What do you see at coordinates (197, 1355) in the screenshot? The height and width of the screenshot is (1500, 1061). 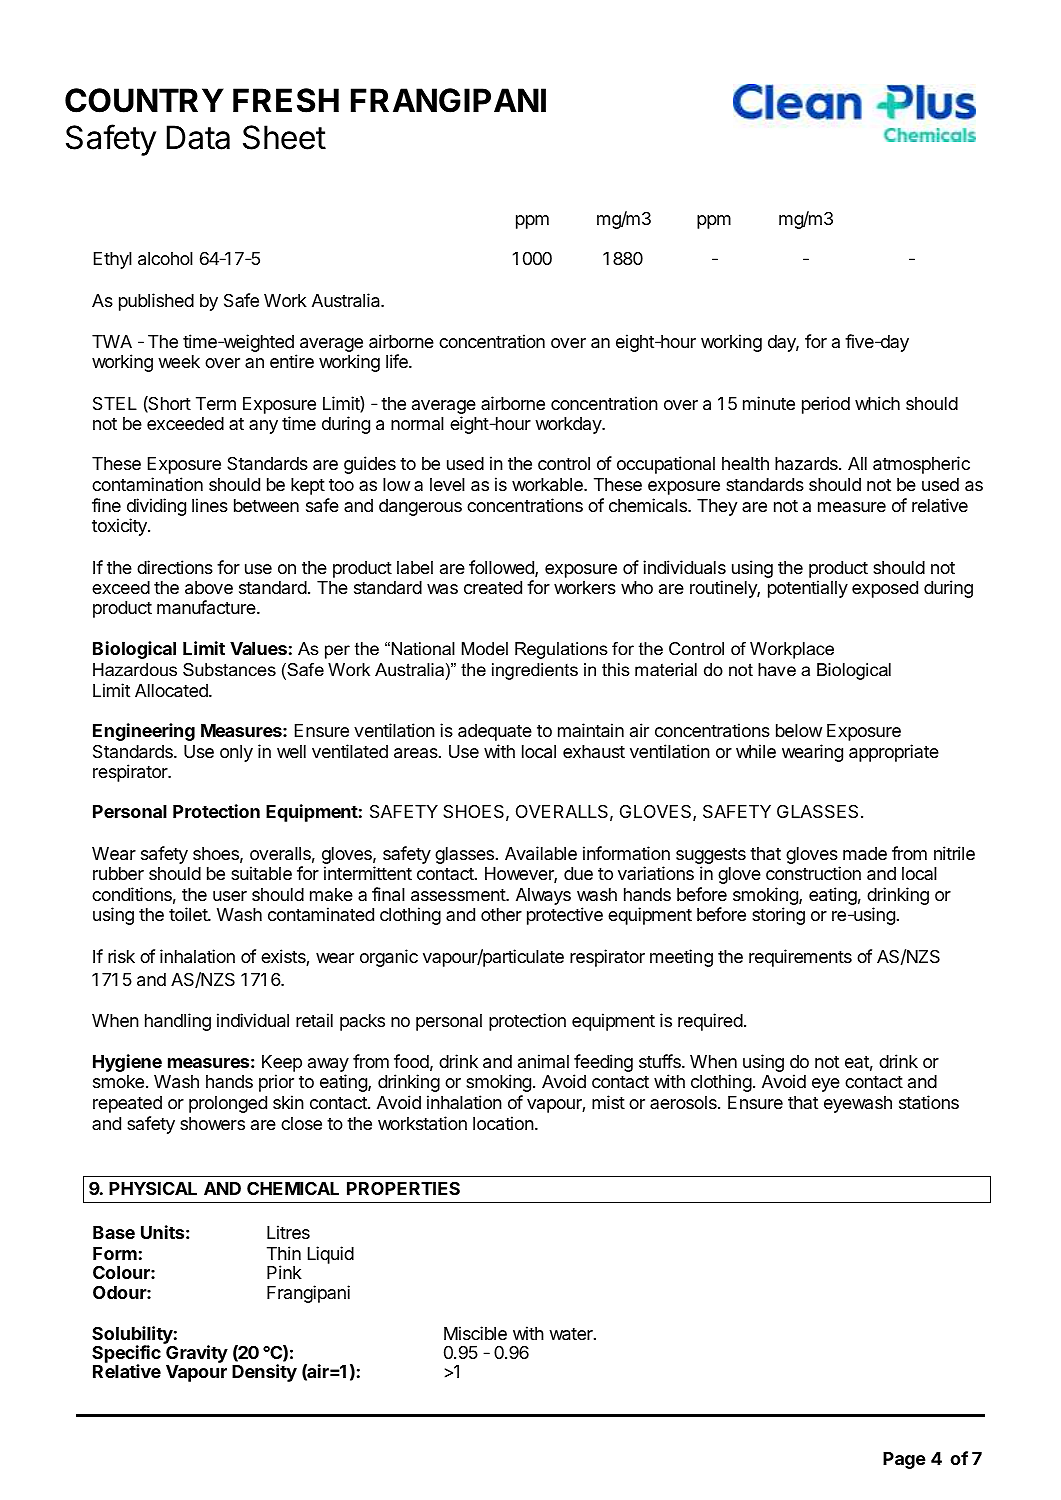 I see `Gravity` at bounding box center [197, 1355].
